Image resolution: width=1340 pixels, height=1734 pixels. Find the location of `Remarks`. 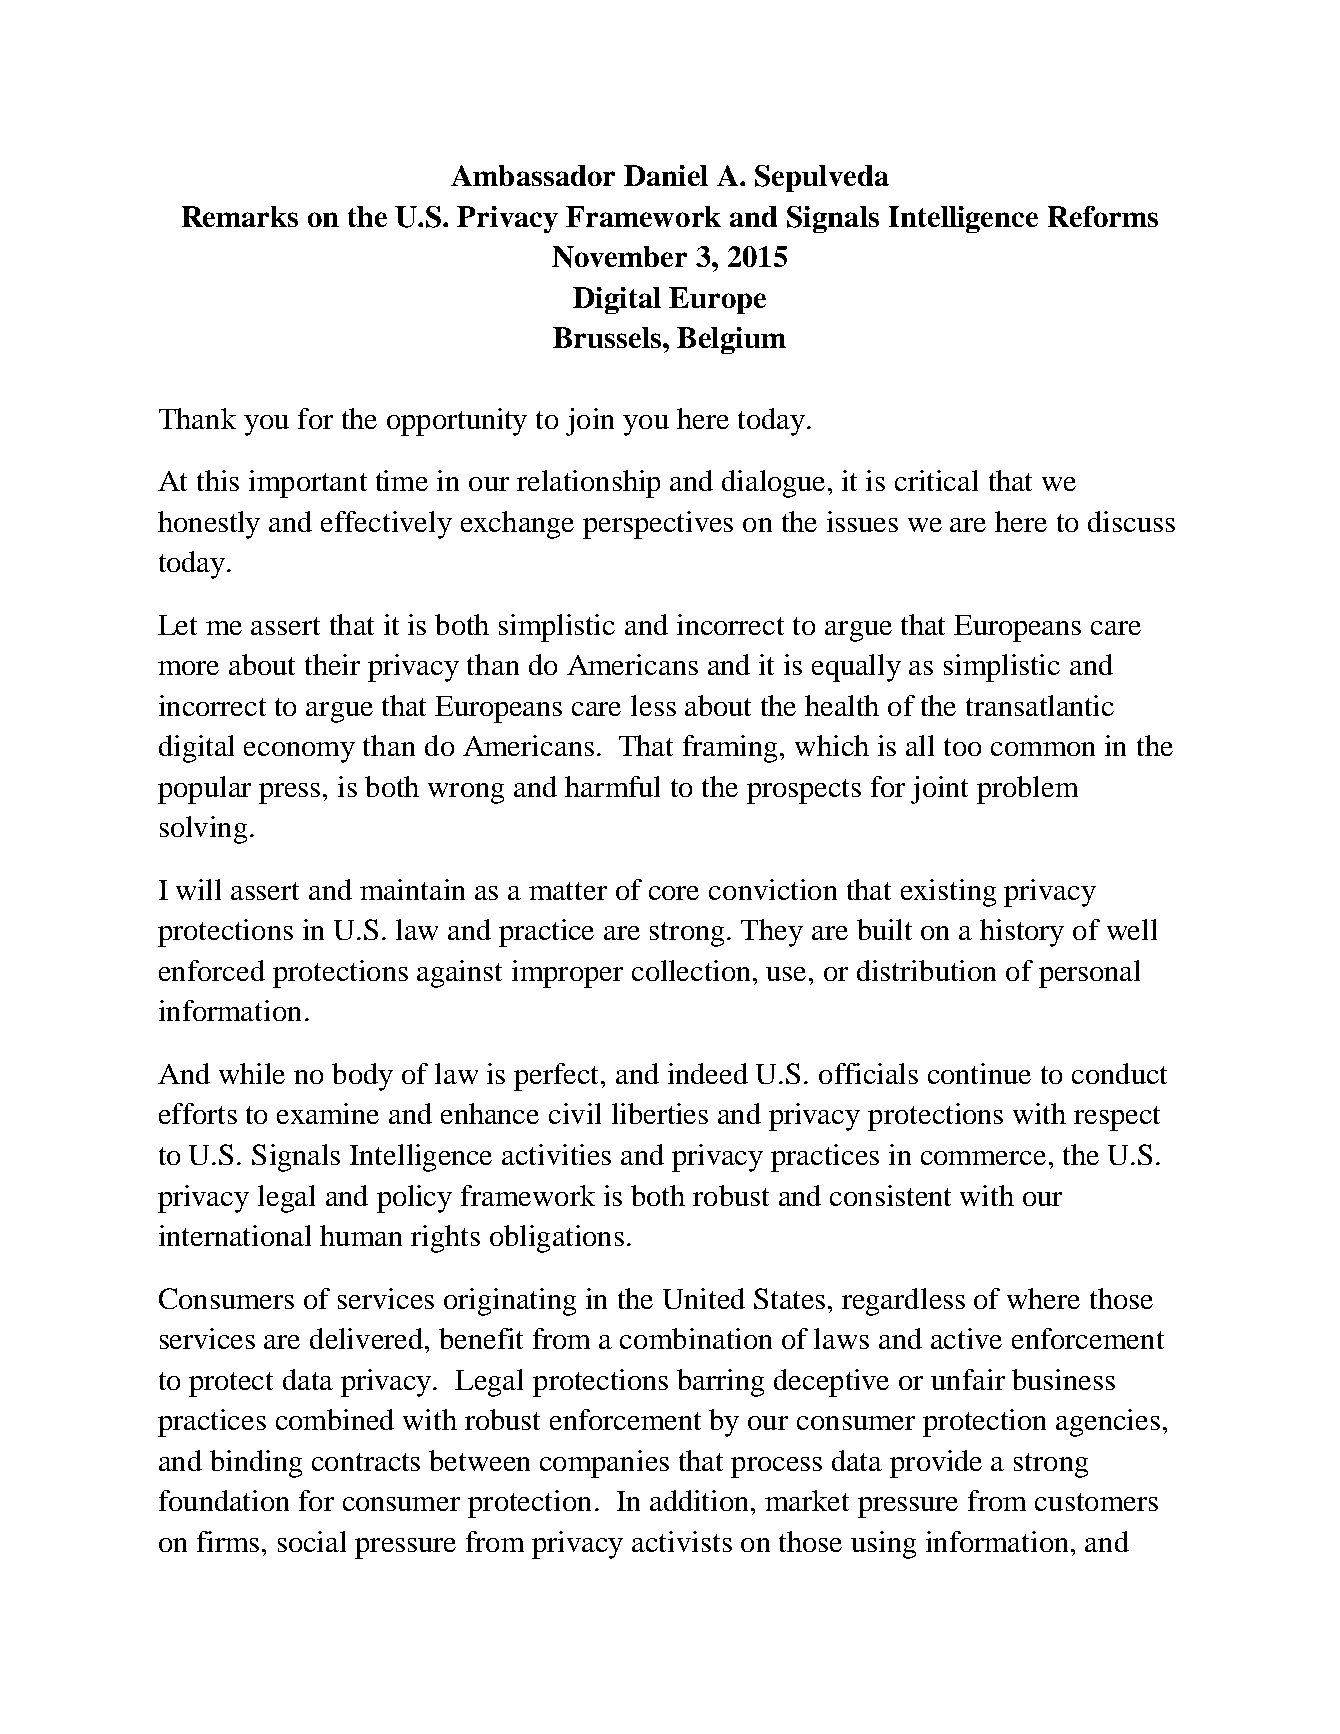

Remarks is located at coordinates (240, 216).
